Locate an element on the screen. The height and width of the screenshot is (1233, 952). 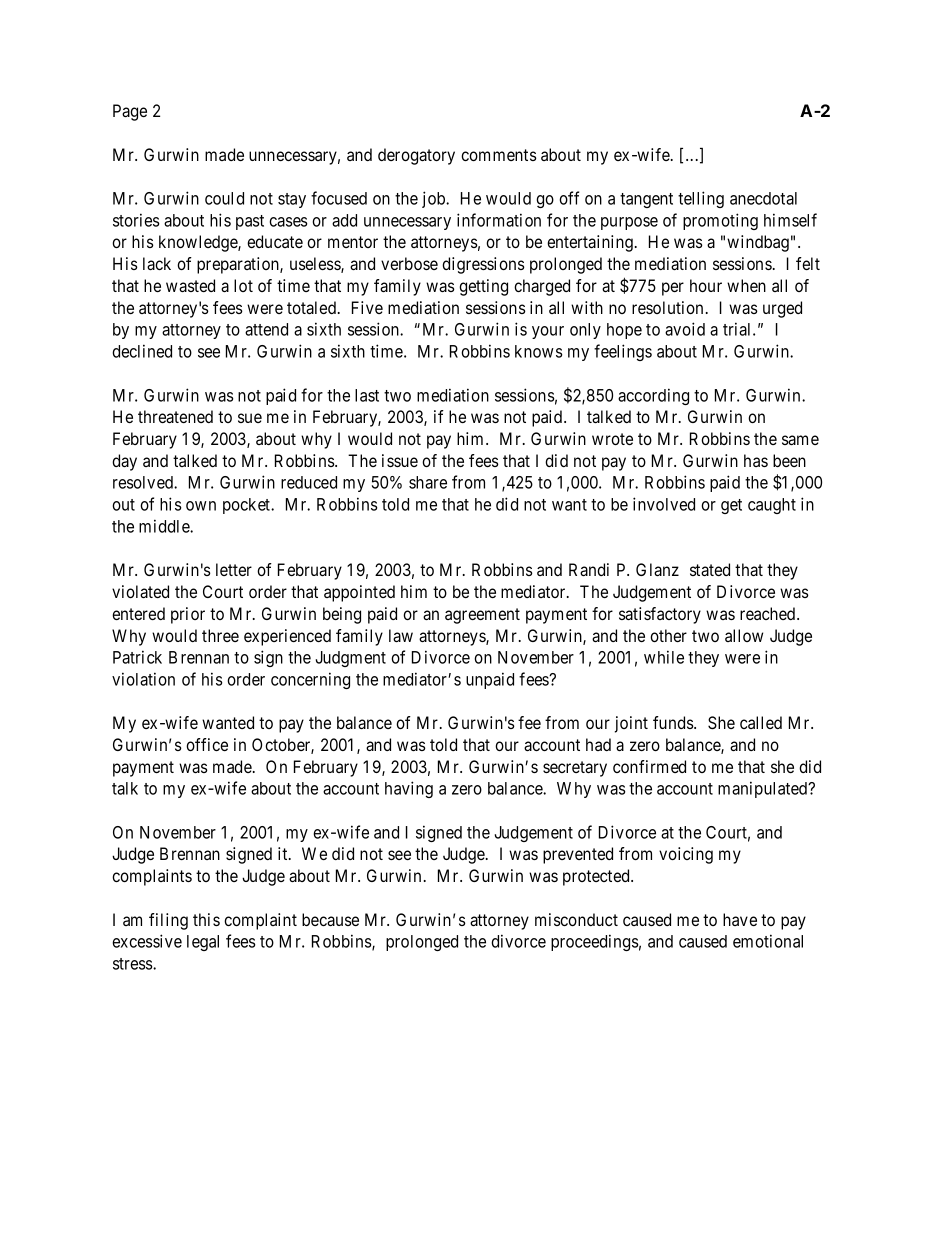
misconduct is located at coordinates (576, 919).
